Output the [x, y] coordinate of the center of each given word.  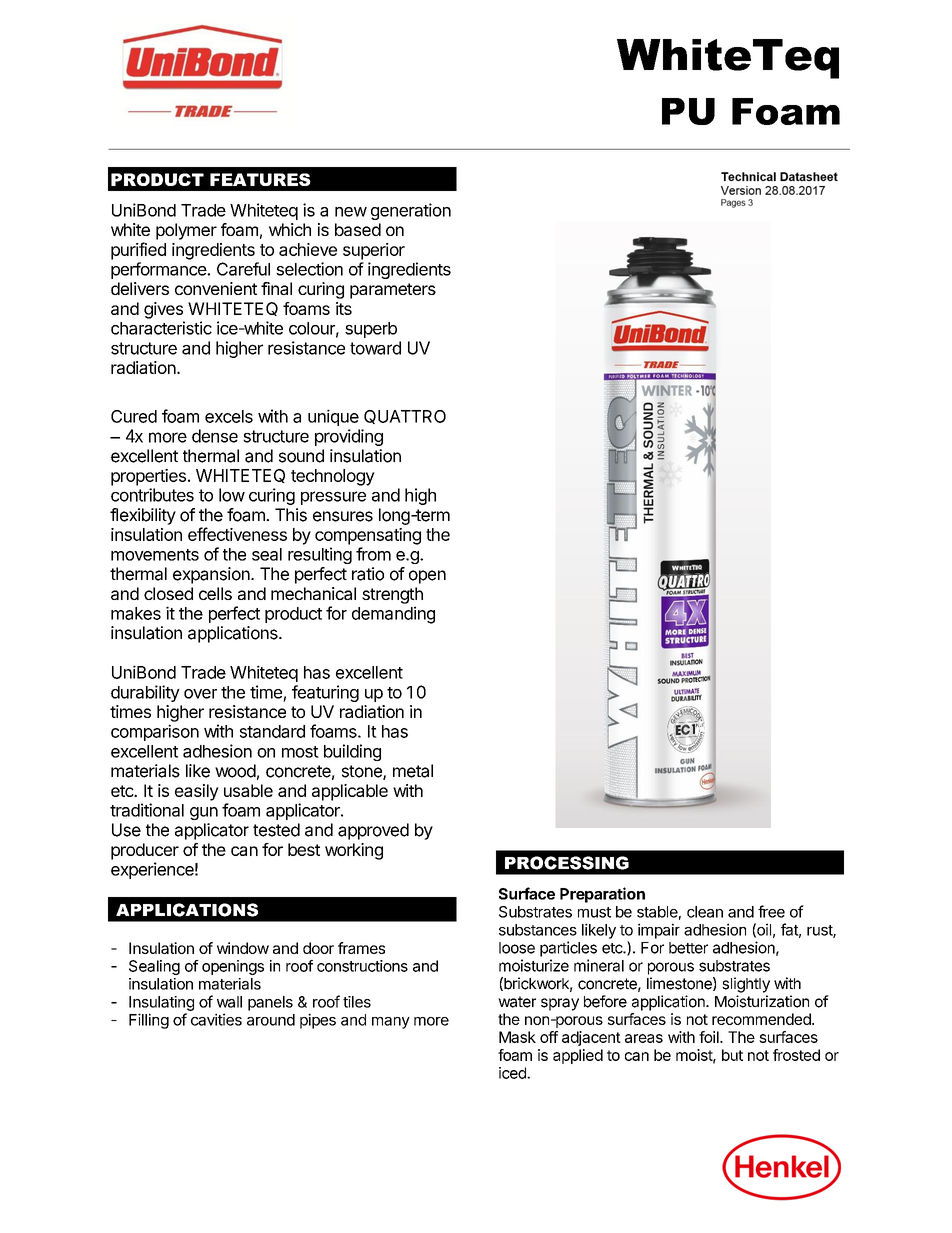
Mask [517, 1037]
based [358, 229]
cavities [216, 1019]
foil [710, 1037]
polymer [186, 231]
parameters [393, 291]
